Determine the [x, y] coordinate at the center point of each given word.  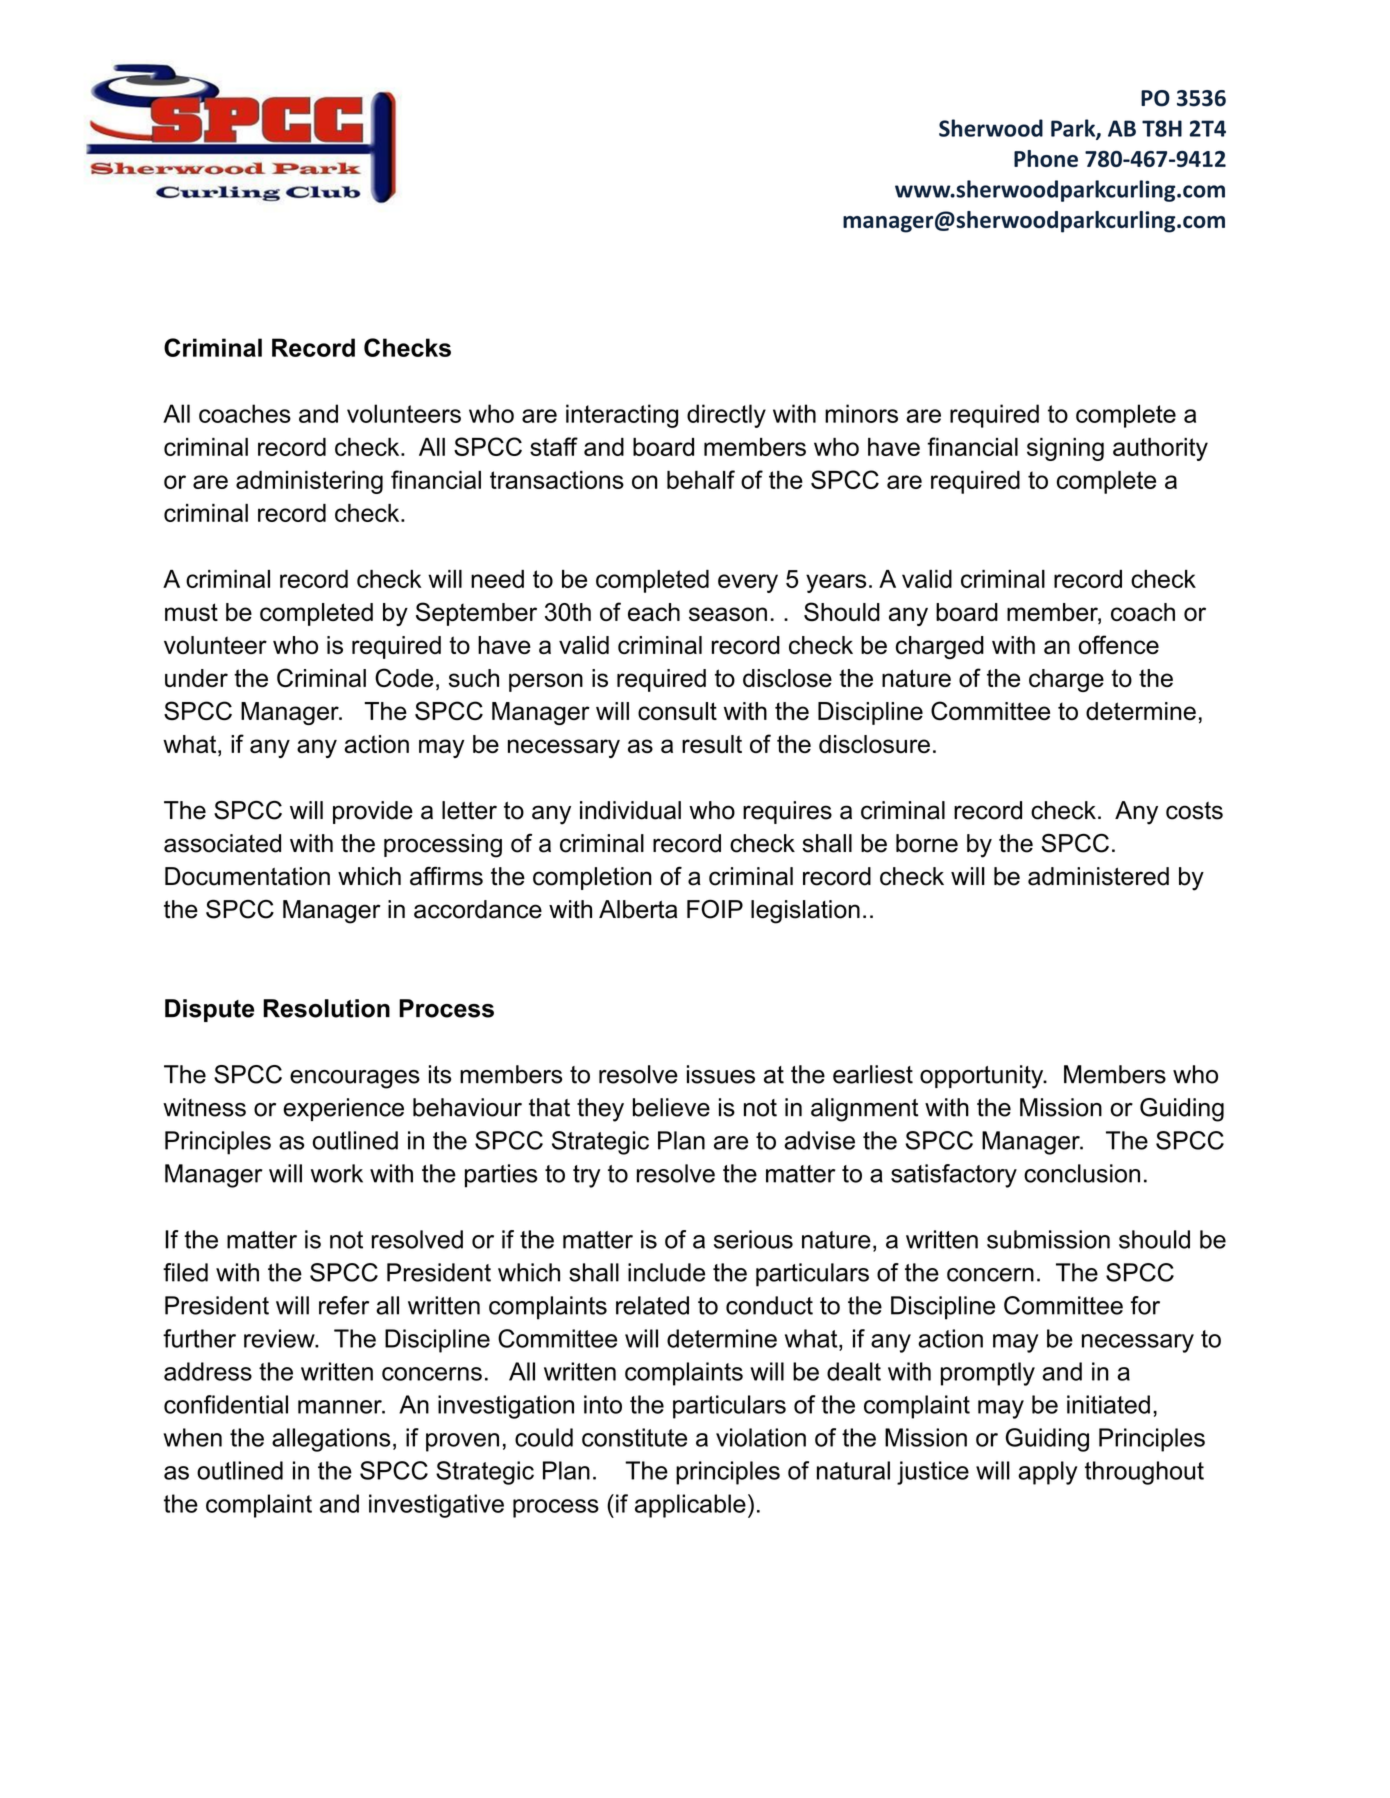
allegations [331, 1440]
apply [1047, 1473]
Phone [1046, 158]
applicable [690, 1506]
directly [726, 416]
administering [309, 482]
